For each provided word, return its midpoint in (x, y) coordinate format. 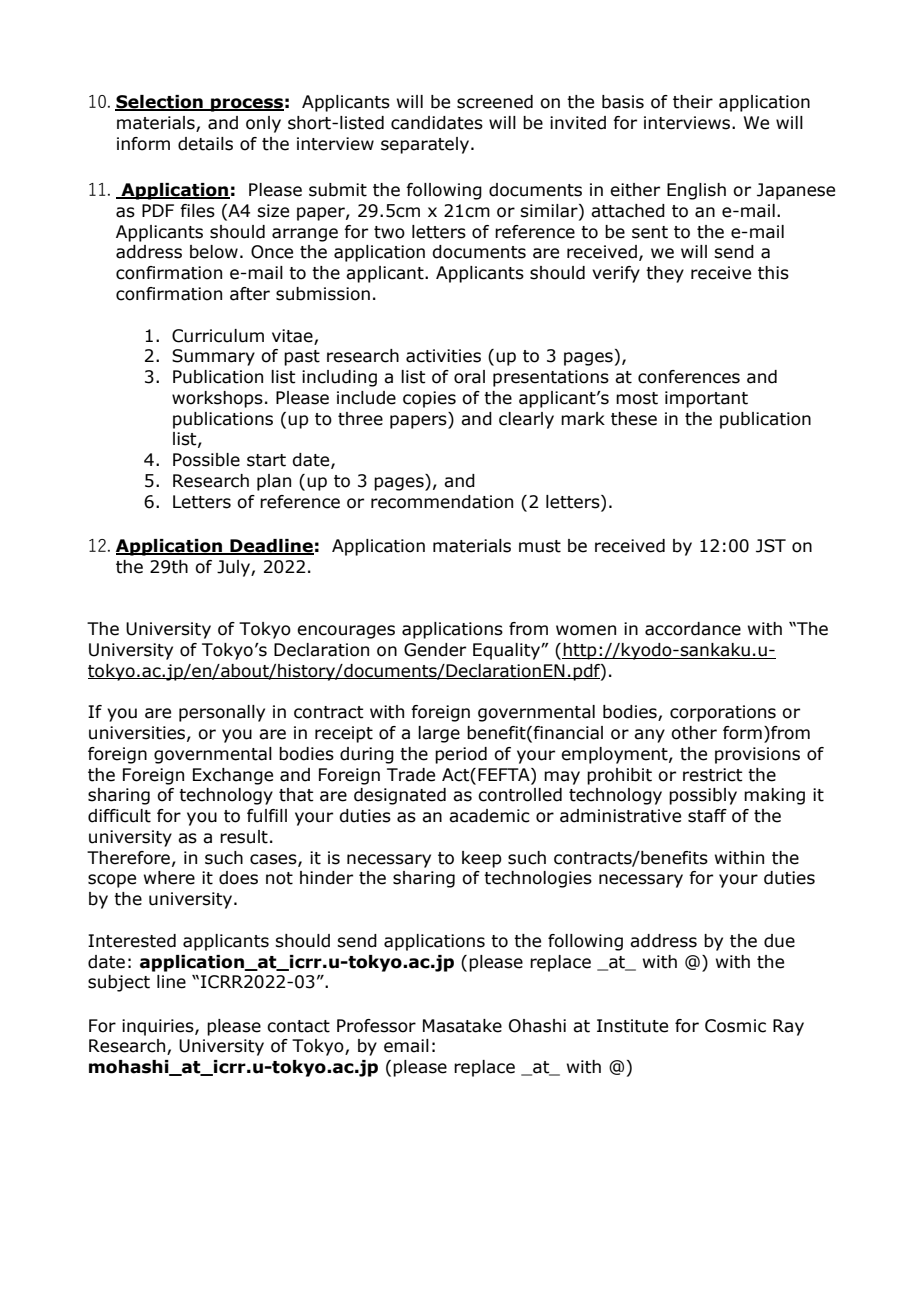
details (205, 144)
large (439, 734)
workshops (217, 399)
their (693, 102)
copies (429, 399)
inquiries (159, 1027)
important (706, 399)
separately (426, 145)
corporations (723, 713)
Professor (376, 1026)
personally (222, 713)
